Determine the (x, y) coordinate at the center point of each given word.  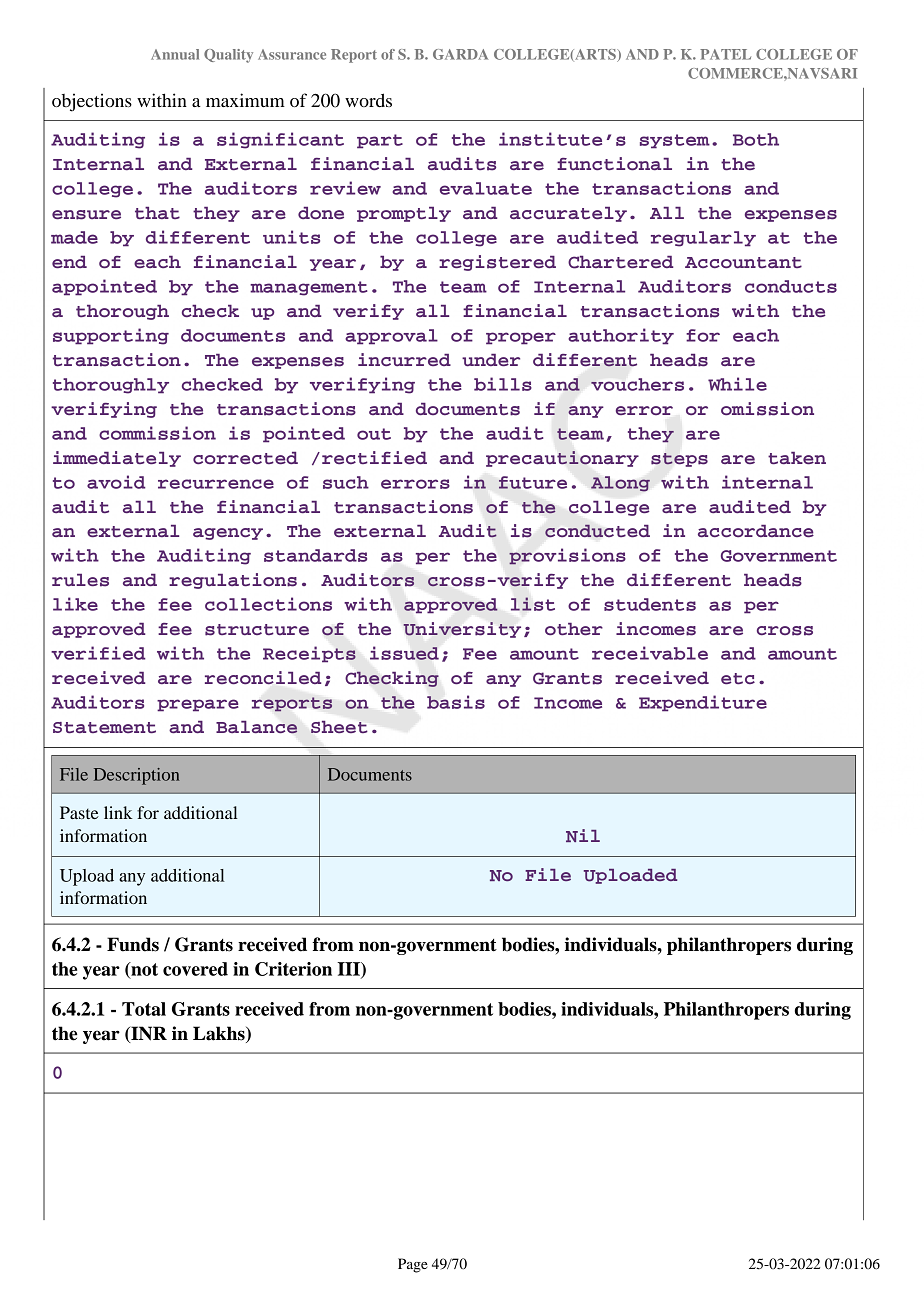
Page (413, 1265)
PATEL (725, 54)
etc (738, 679)
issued (404, 653)
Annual (175, 54)
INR (148, 1034)
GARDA (460, 54)
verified (98, 653)
